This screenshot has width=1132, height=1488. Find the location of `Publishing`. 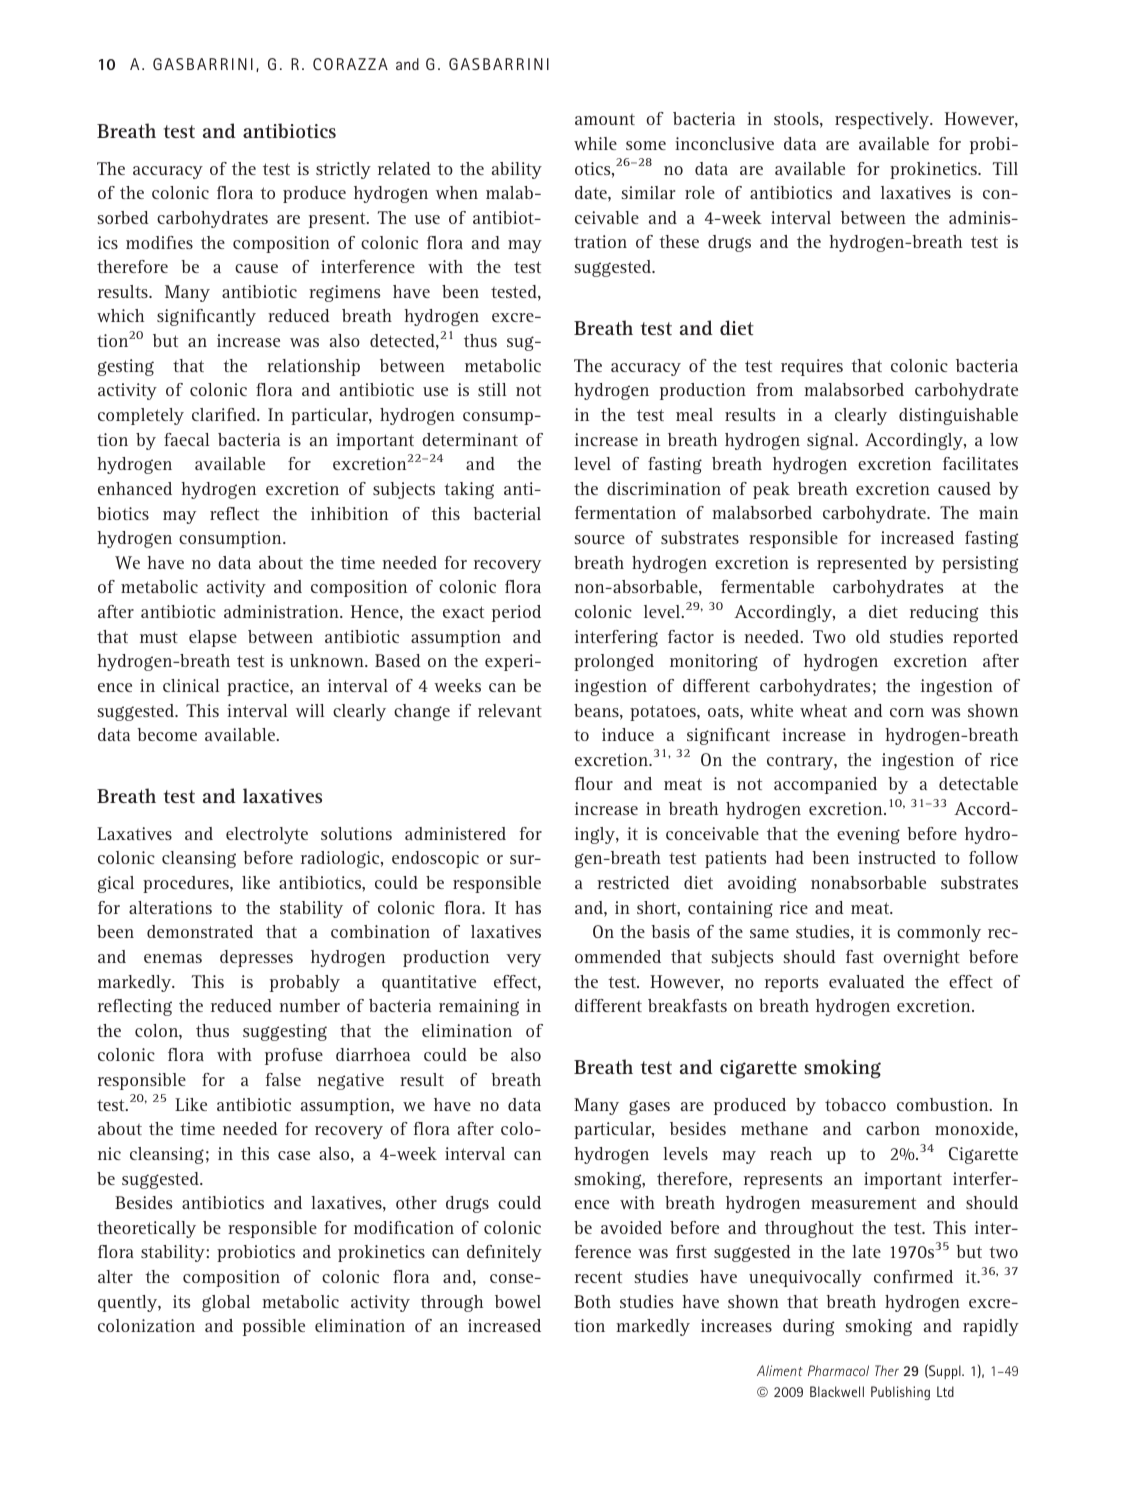

Publishing is located at coordinates (900, 1393).
